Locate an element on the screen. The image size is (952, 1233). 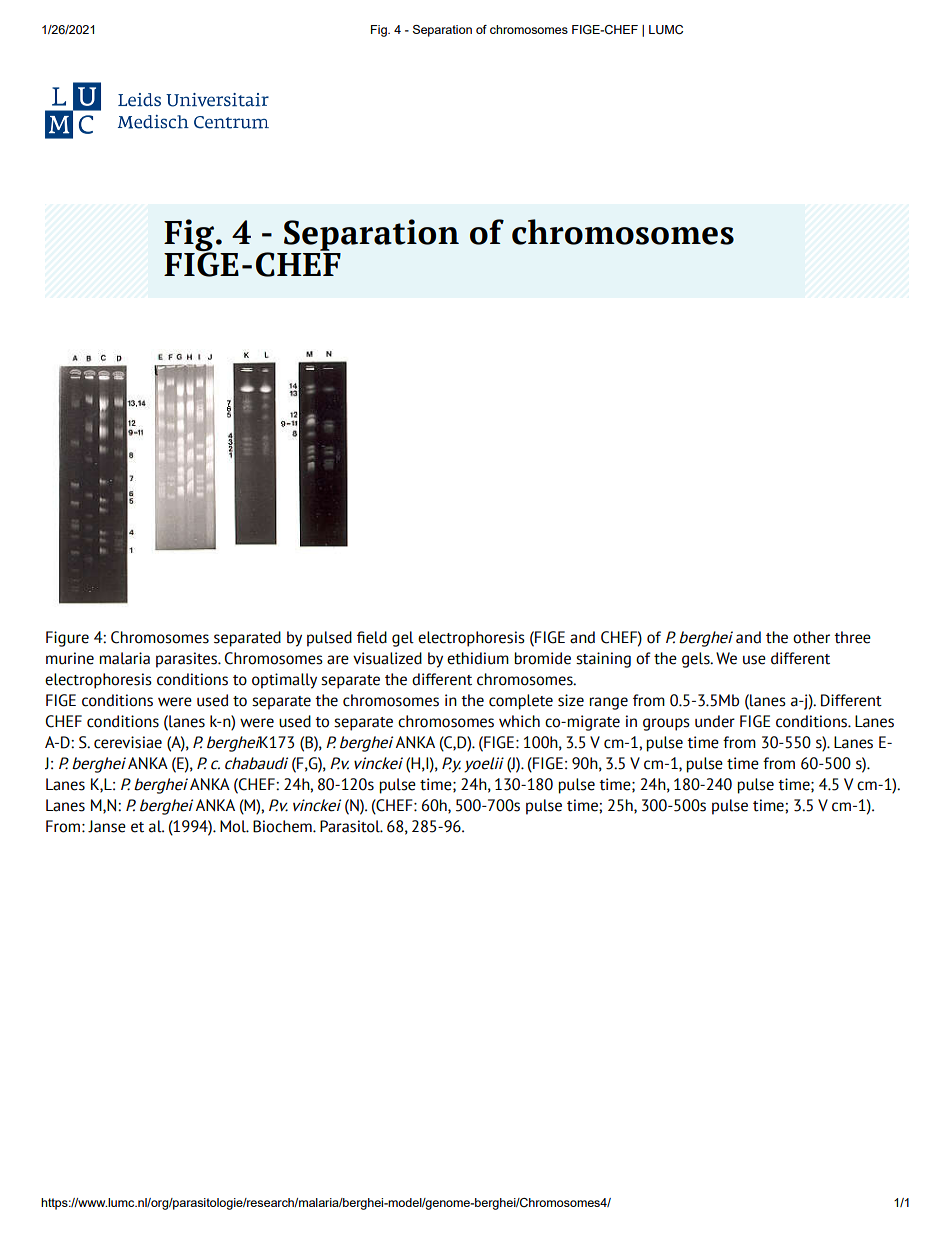
complete is located at coordinates (521, 702).
